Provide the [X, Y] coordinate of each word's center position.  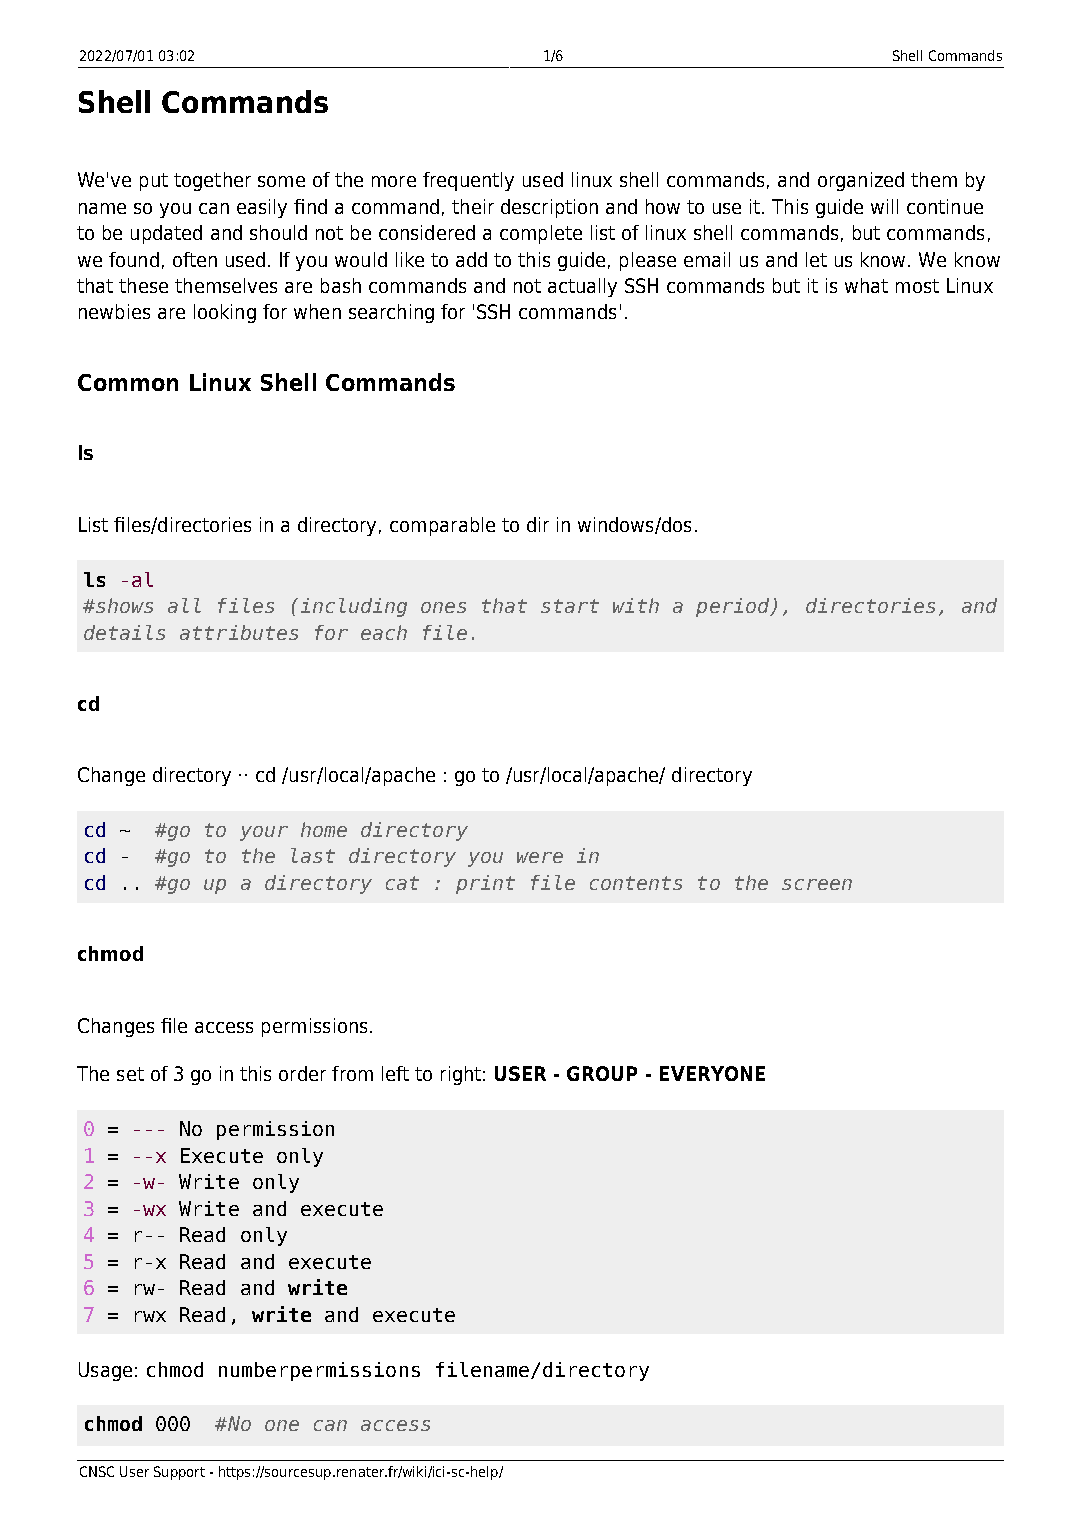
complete [541, 234]
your [264, 833]
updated [166, 234]
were [540, 857]
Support [179, 1473]
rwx [150, 1316]
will [884, 206]
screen [817, 884]
